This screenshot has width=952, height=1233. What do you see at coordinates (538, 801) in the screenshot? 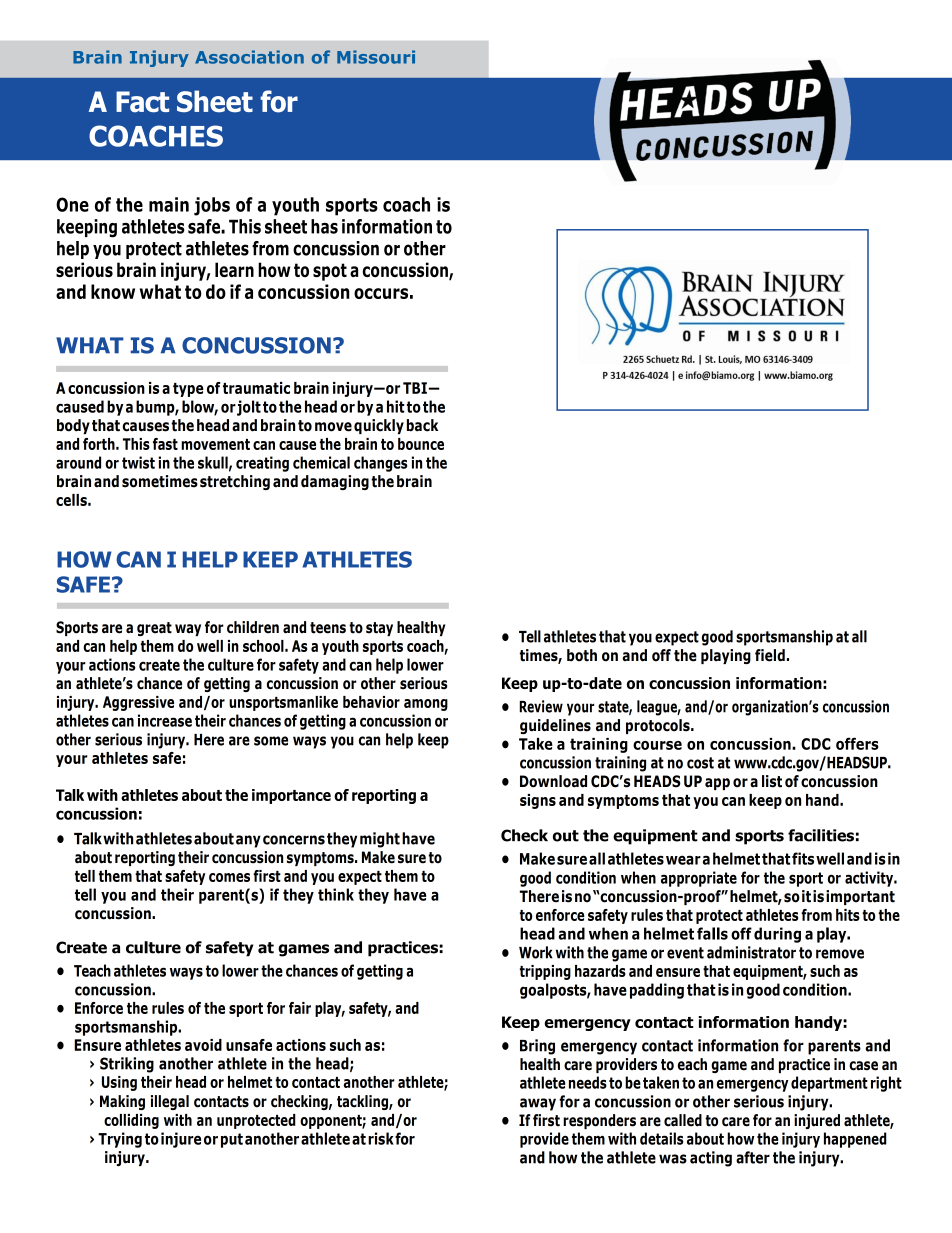
I see `signs` at bounding box center [538, 801].
